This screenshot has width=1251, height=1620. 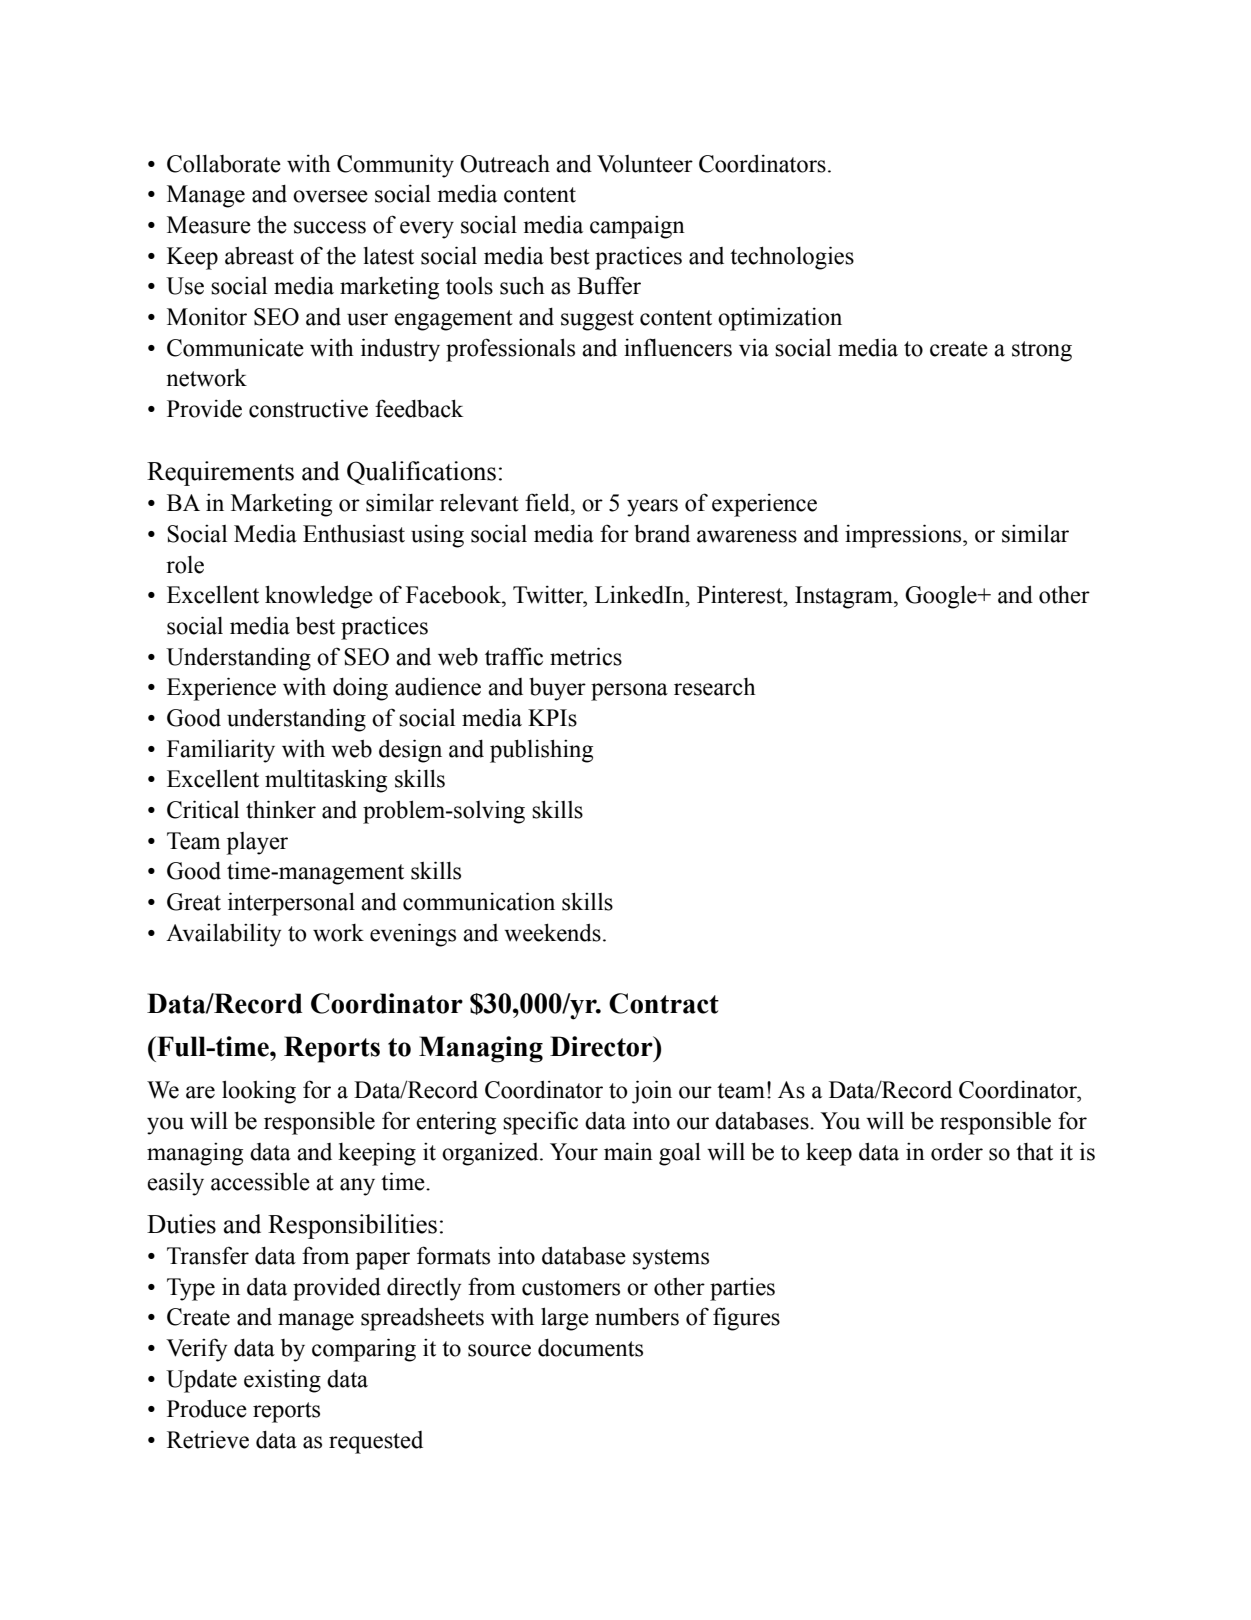 I want to click on publishing, so click(x=541, y=751).
